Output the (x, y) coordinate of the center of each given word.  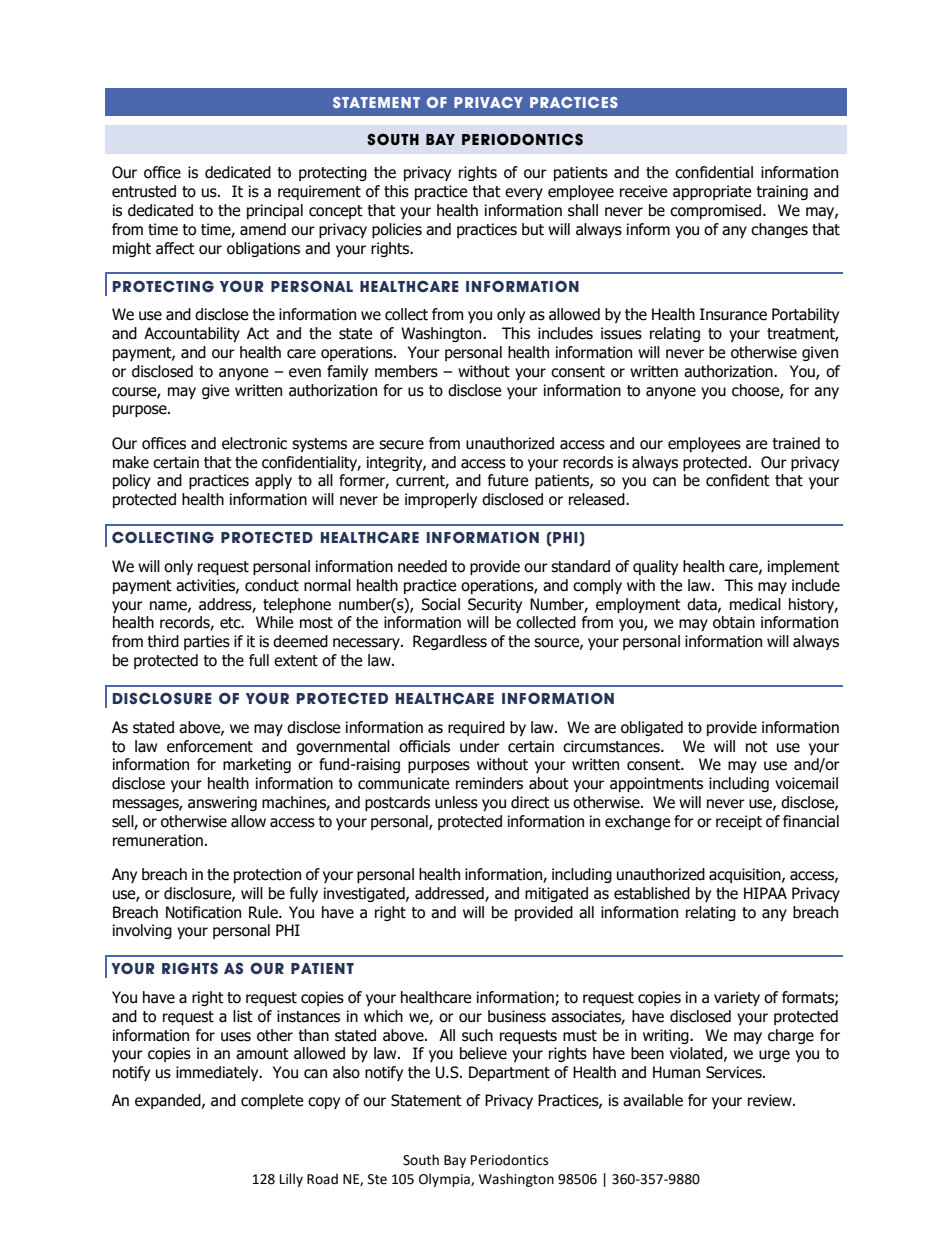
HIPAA (765, 893)
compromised (717, 211)
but (533, 229)
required (476, 728)
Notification (203, 912)
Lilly (291, 1180)
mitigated (556, 894)
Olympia (445, 1180)
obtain (734, 622)
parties (207, 642)
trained (796, 443)
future (508, 480)
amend (263, 229)
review (771, 1100)
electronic (254, 443)
